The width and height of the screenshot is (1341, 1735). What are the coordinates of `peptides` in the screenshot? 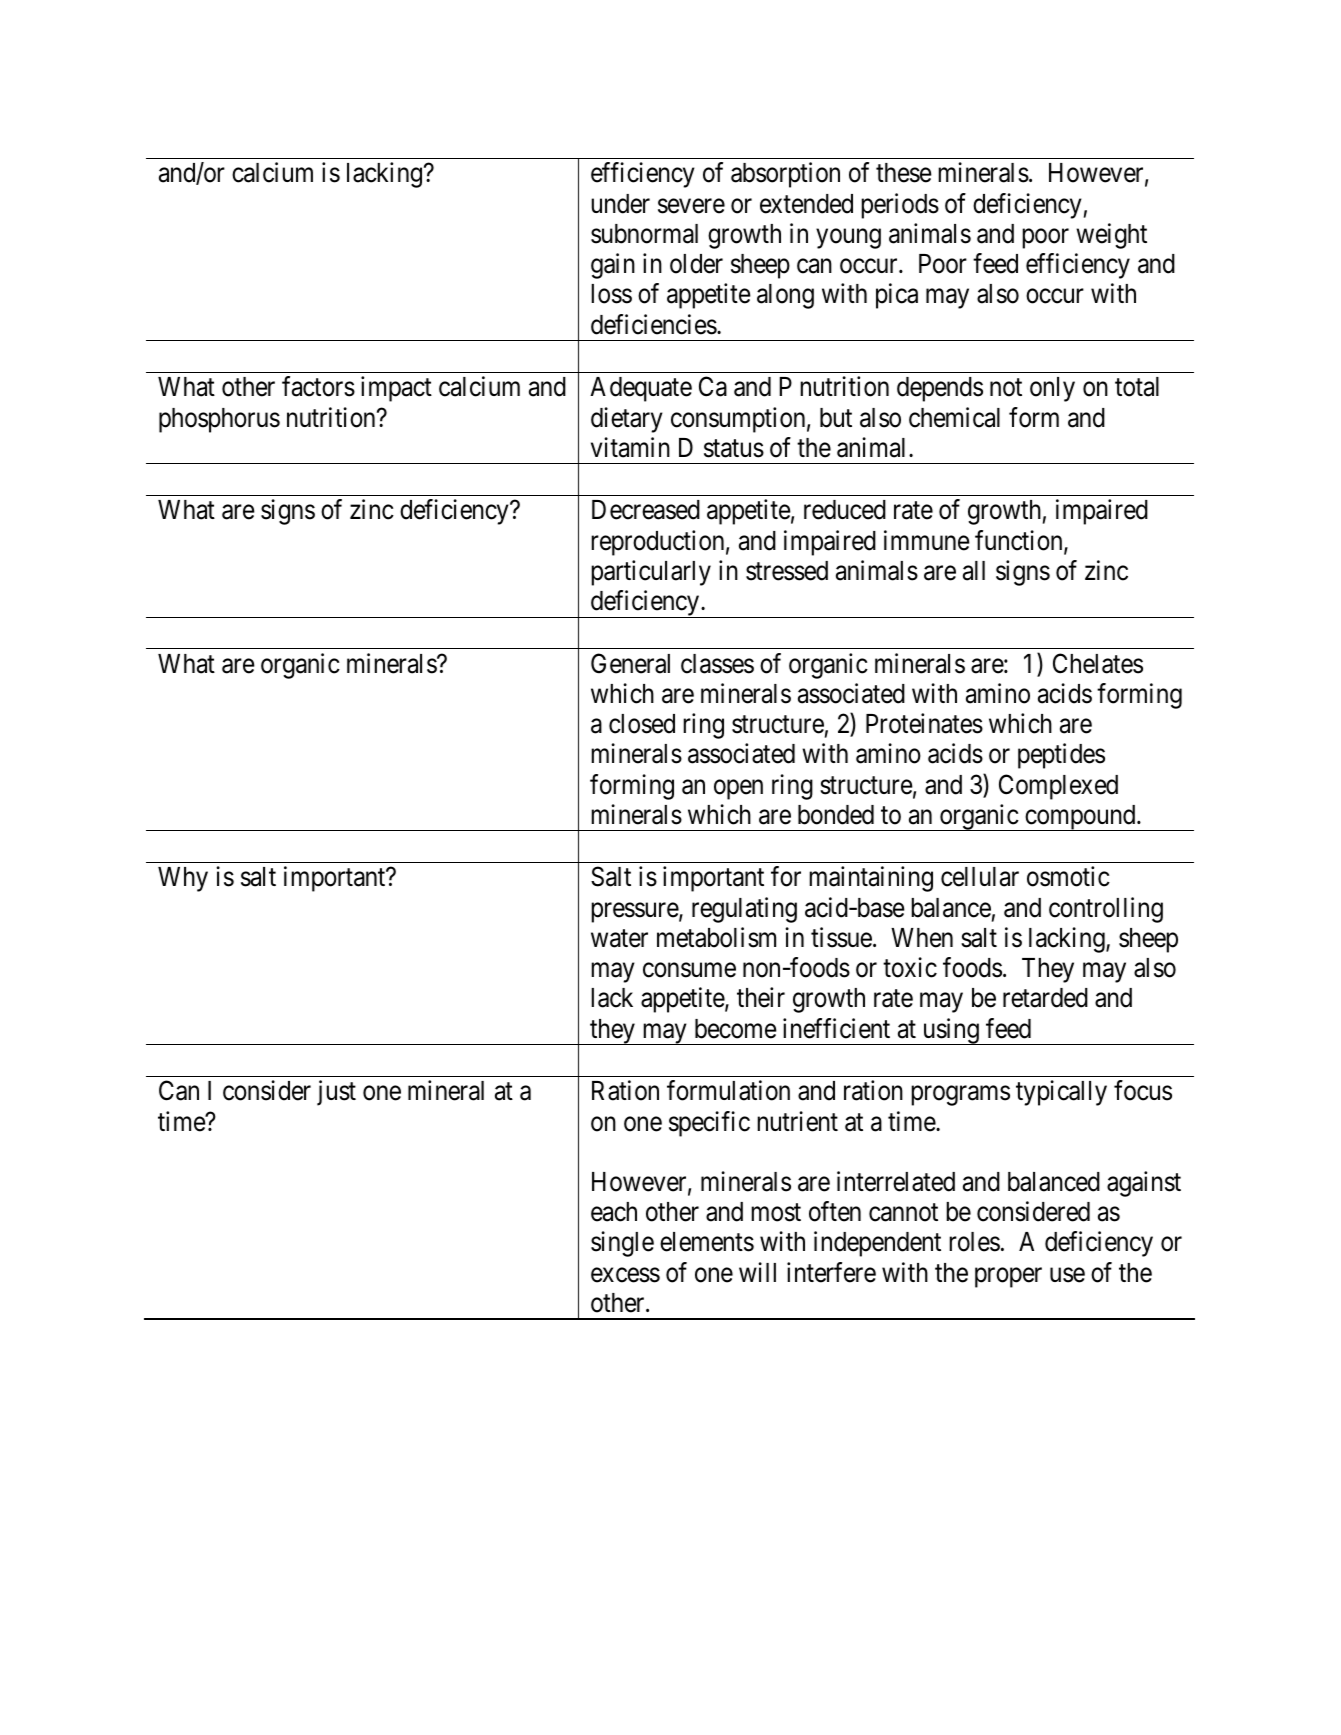 It's located at (1061, 756).
